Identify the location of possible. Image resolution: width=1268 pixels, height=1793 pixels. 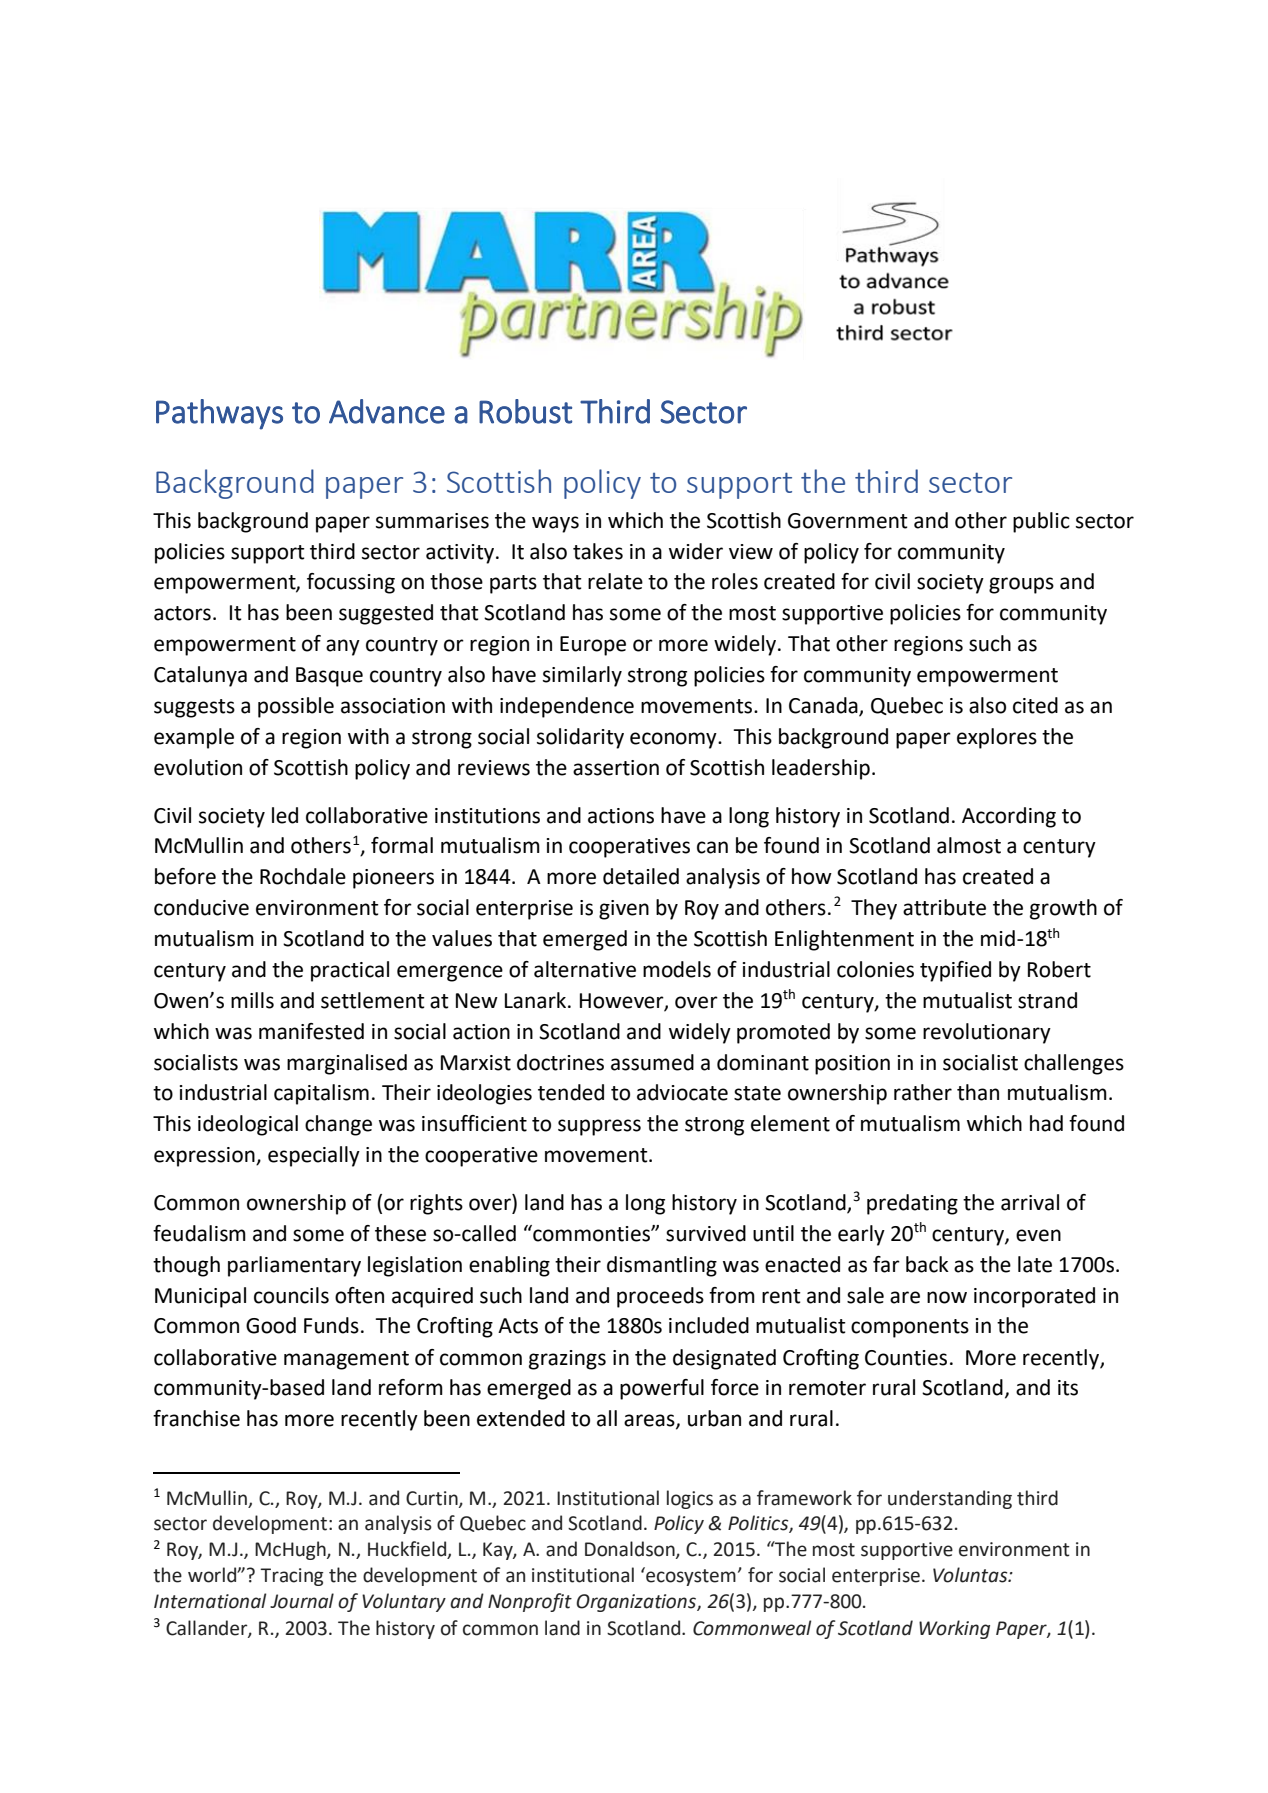
(296, 707).
